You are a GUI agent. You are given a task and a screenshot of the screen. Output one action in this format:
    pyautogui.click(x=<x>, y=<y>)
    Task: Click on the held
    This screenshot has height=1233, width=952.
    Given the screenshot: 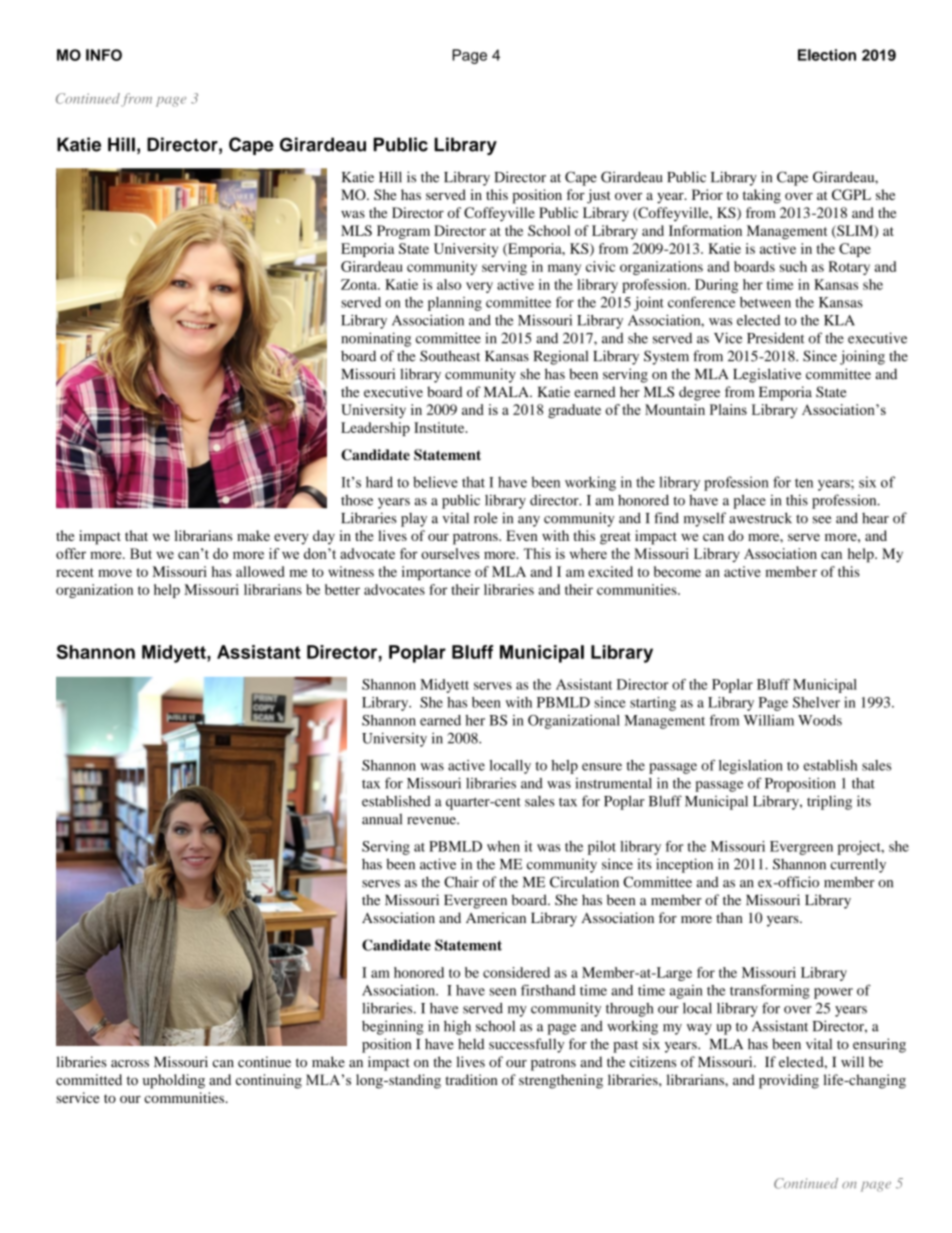 What is the action you would take?
    pyautogui.click(x=471, y=1044)
